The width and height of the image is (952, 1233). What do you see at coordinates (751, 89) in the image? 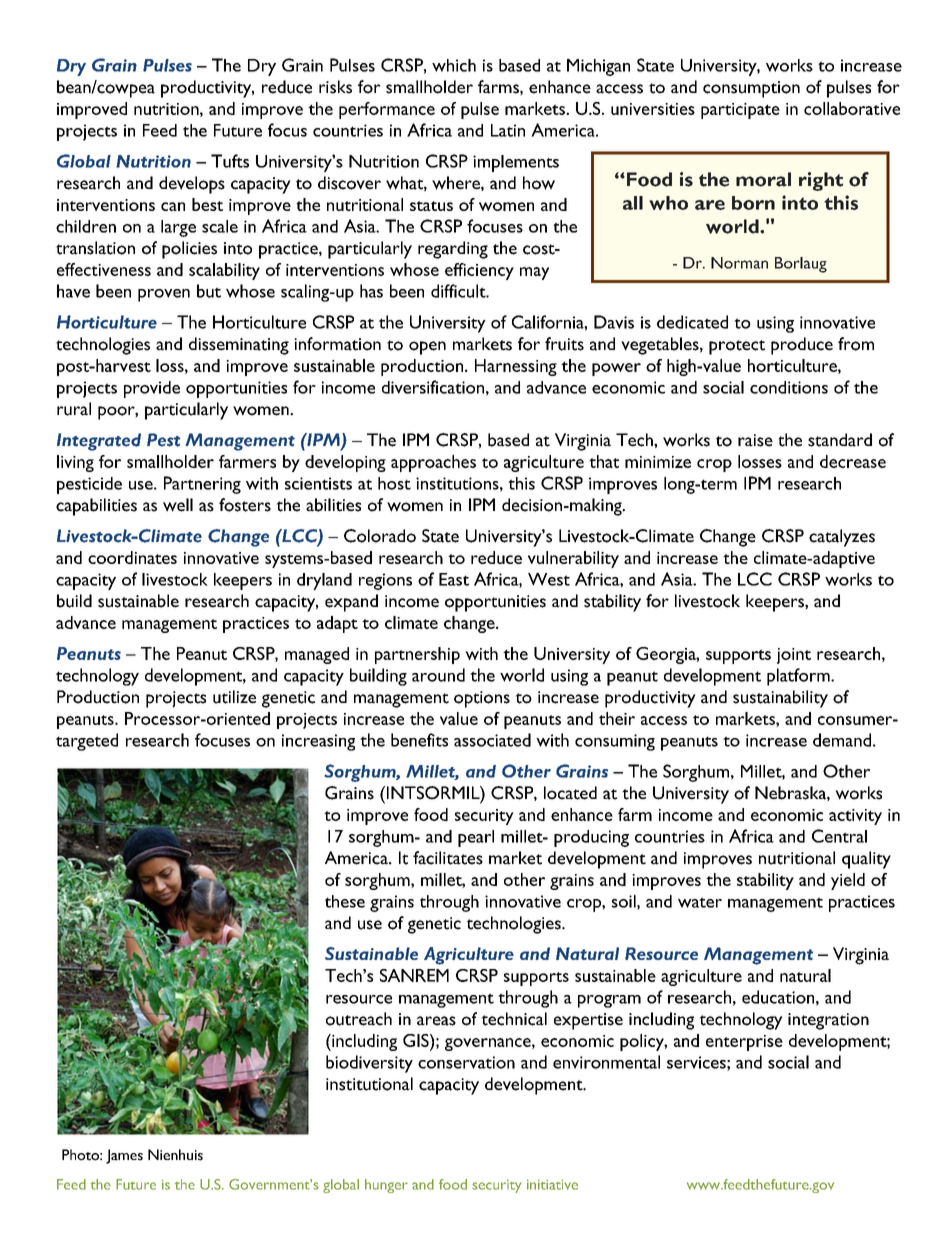
I see `consumption` at bounding box center [751, 89].
